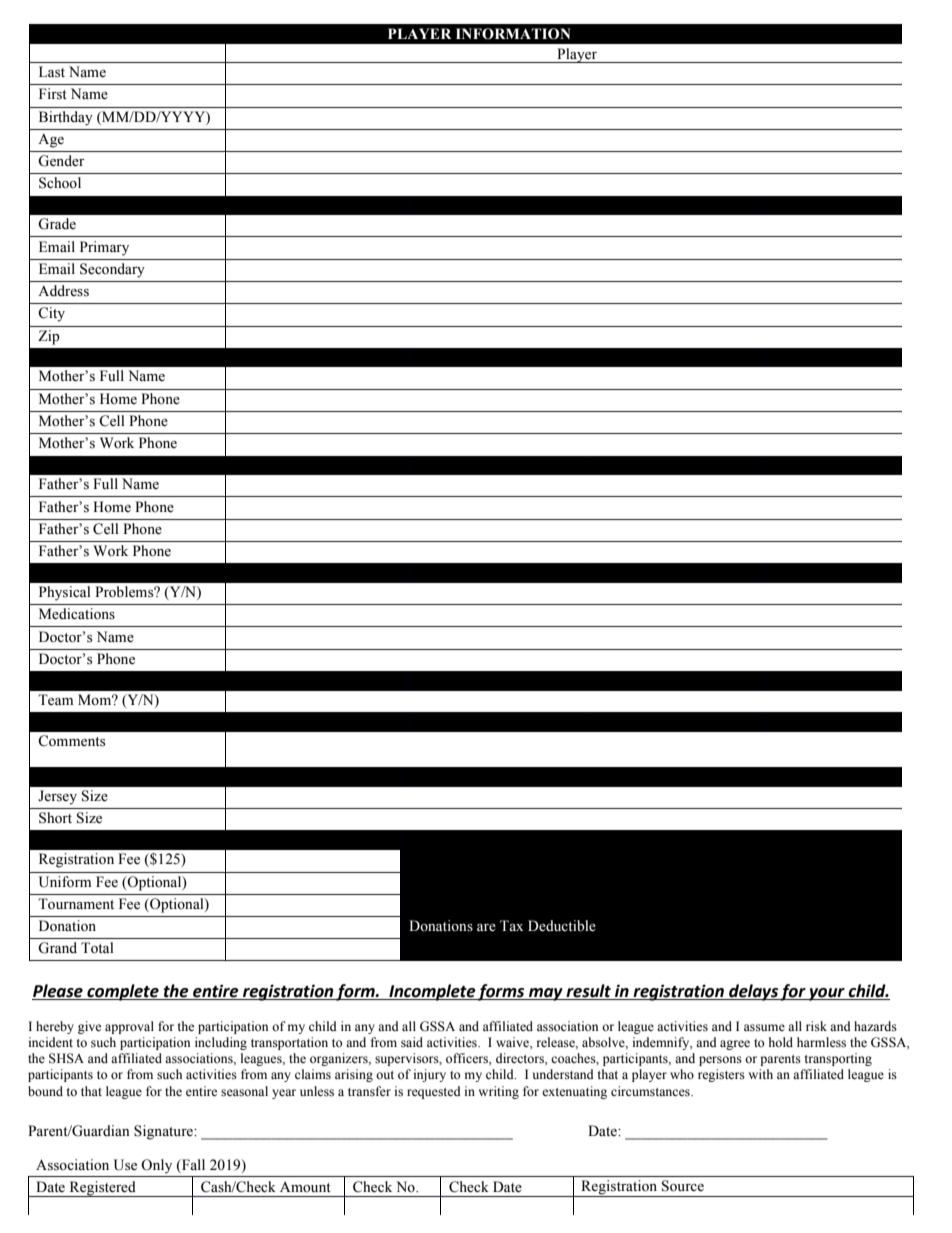 The height and width of the image is (1233, 952). I want to click on First, so click(53, 94).
